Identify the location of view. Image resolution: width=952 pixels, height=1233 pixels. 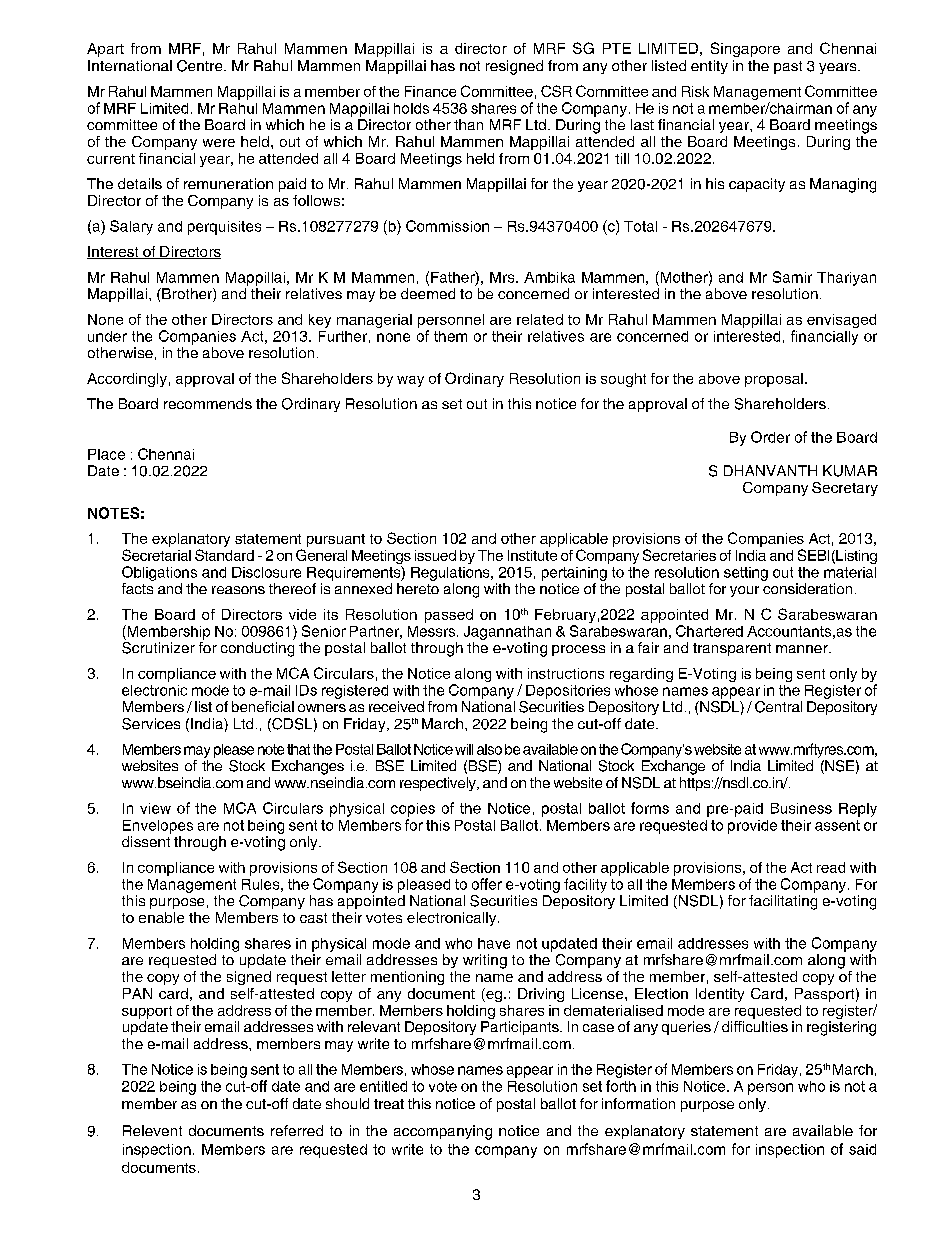
(155, 808).
